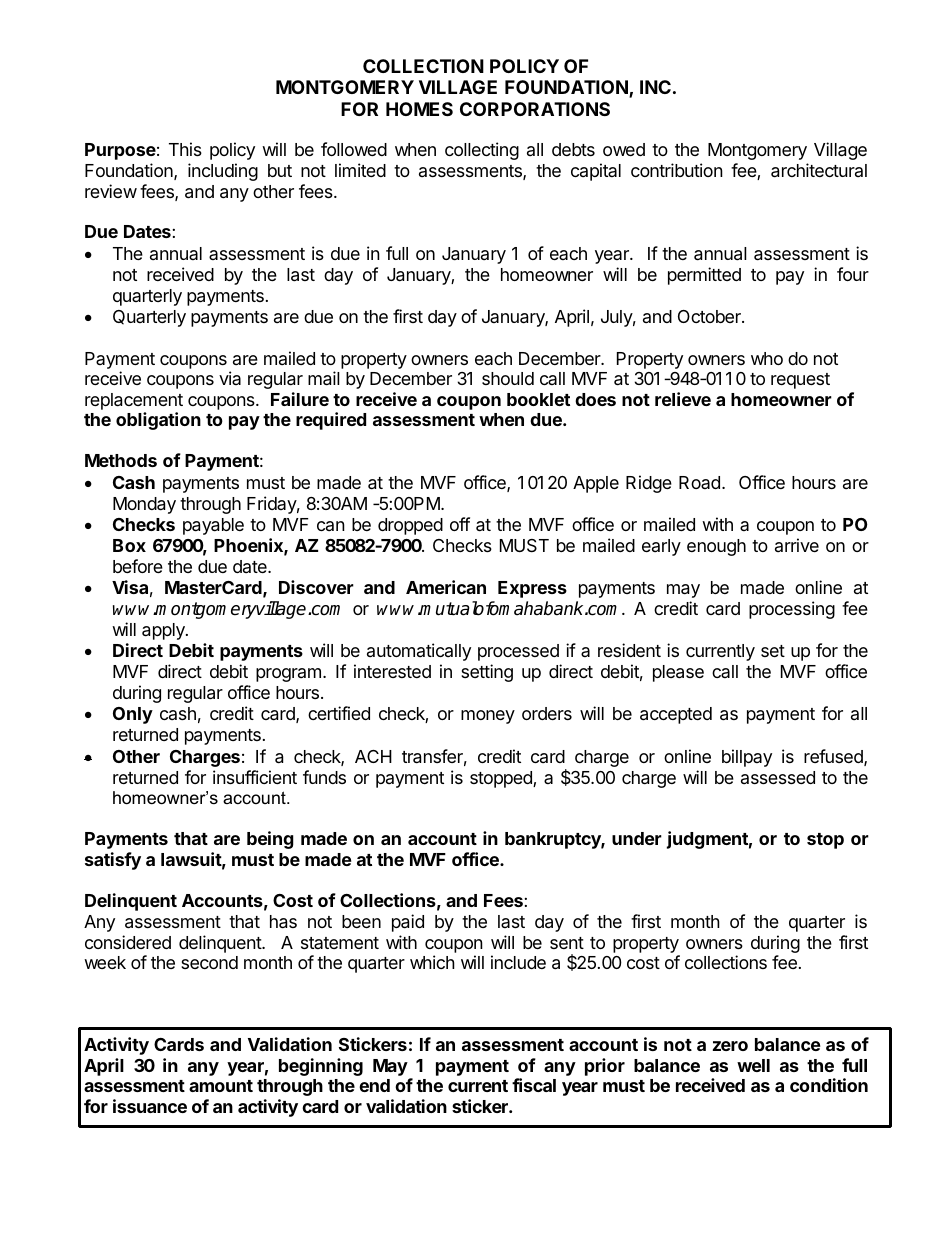  What do you see at coordinates (221, 1086) in the page?
I see `amount` at bounding box center [221, 1086].
